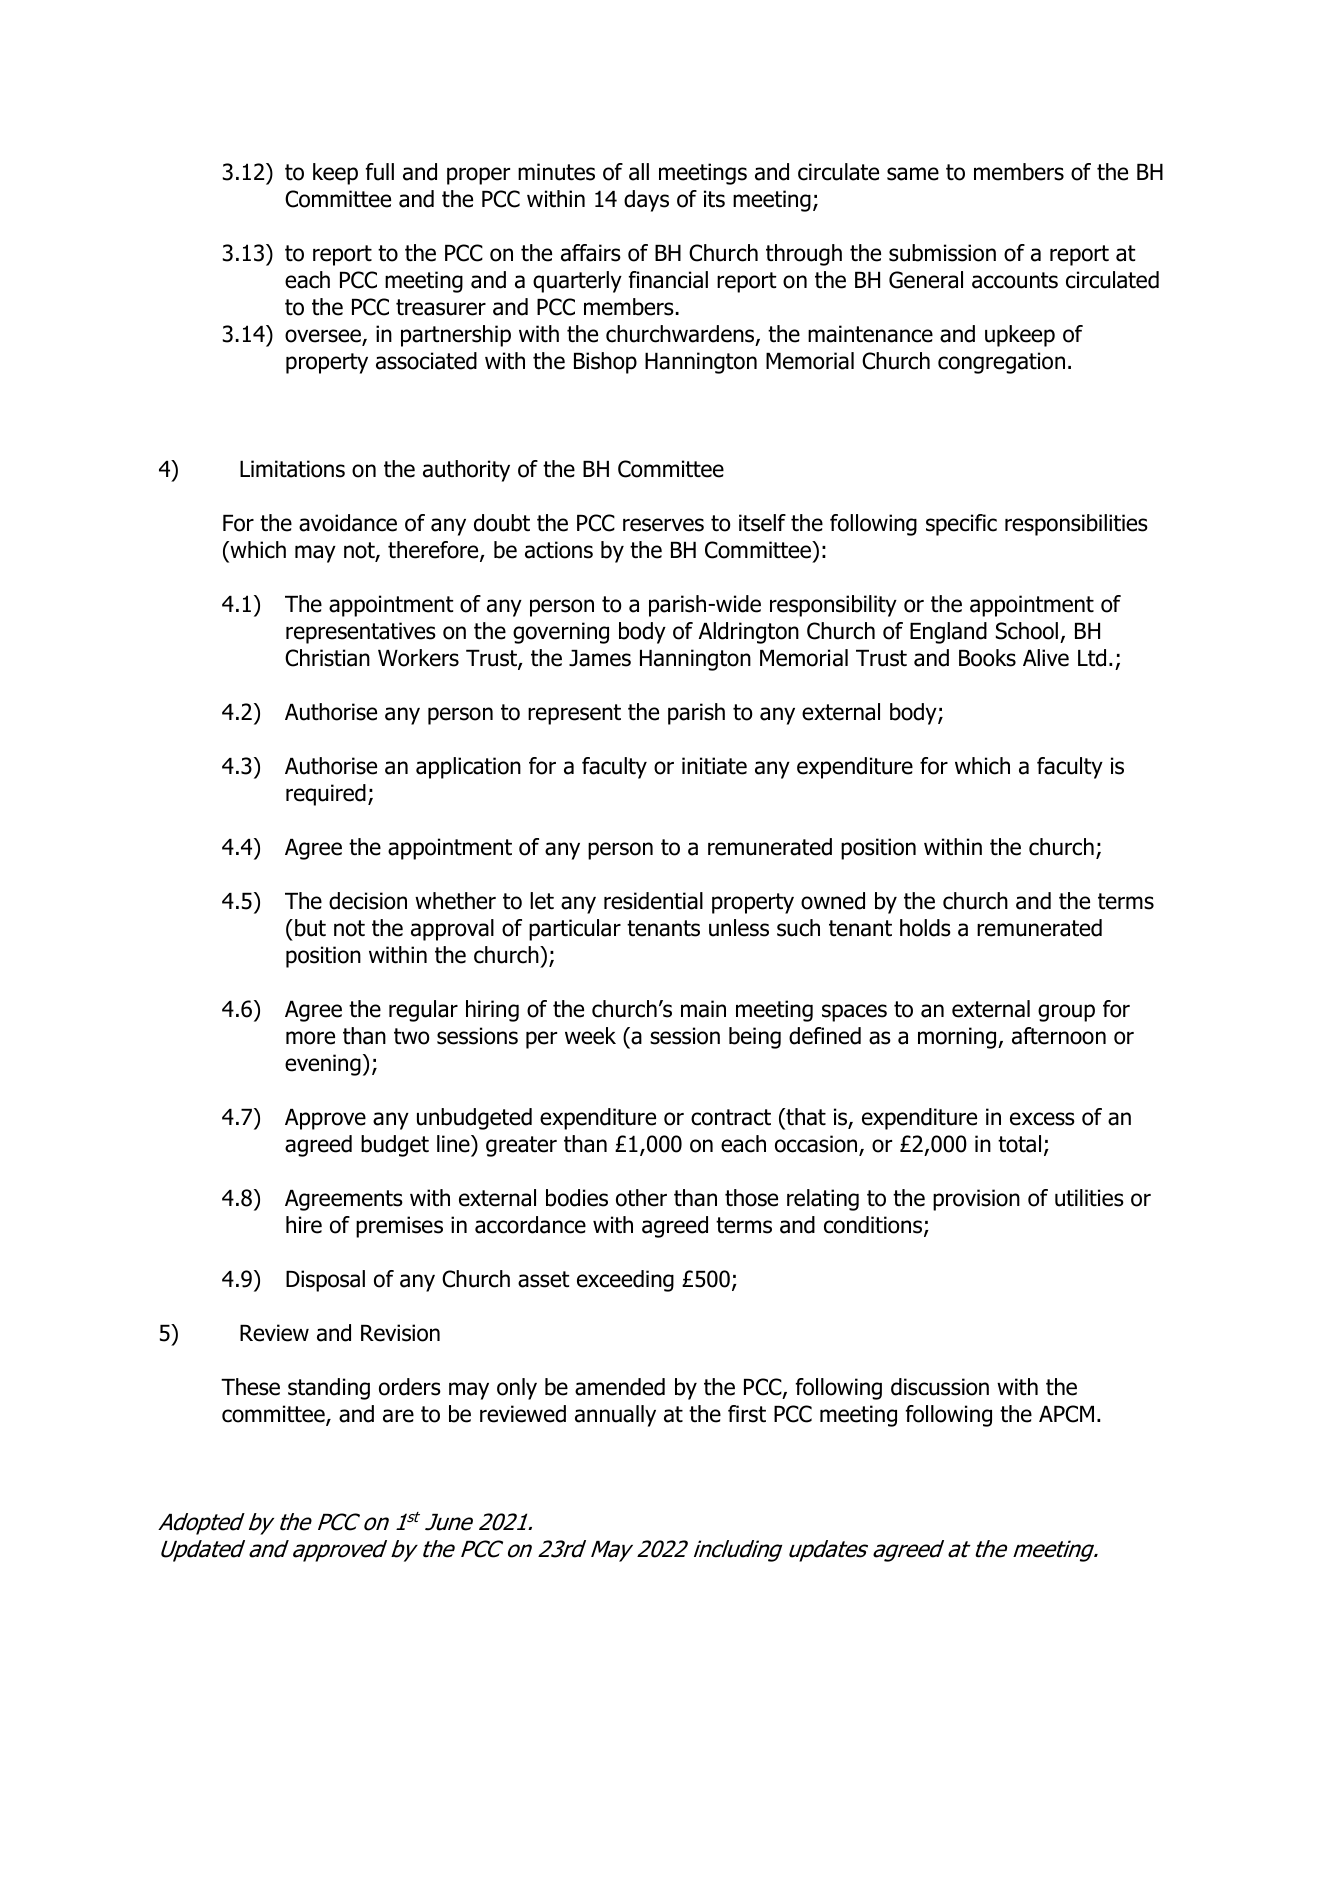 Image resolution: width=1331 pixels, height=1882 pixels. I want to click on reserves, so click(663, 525).
